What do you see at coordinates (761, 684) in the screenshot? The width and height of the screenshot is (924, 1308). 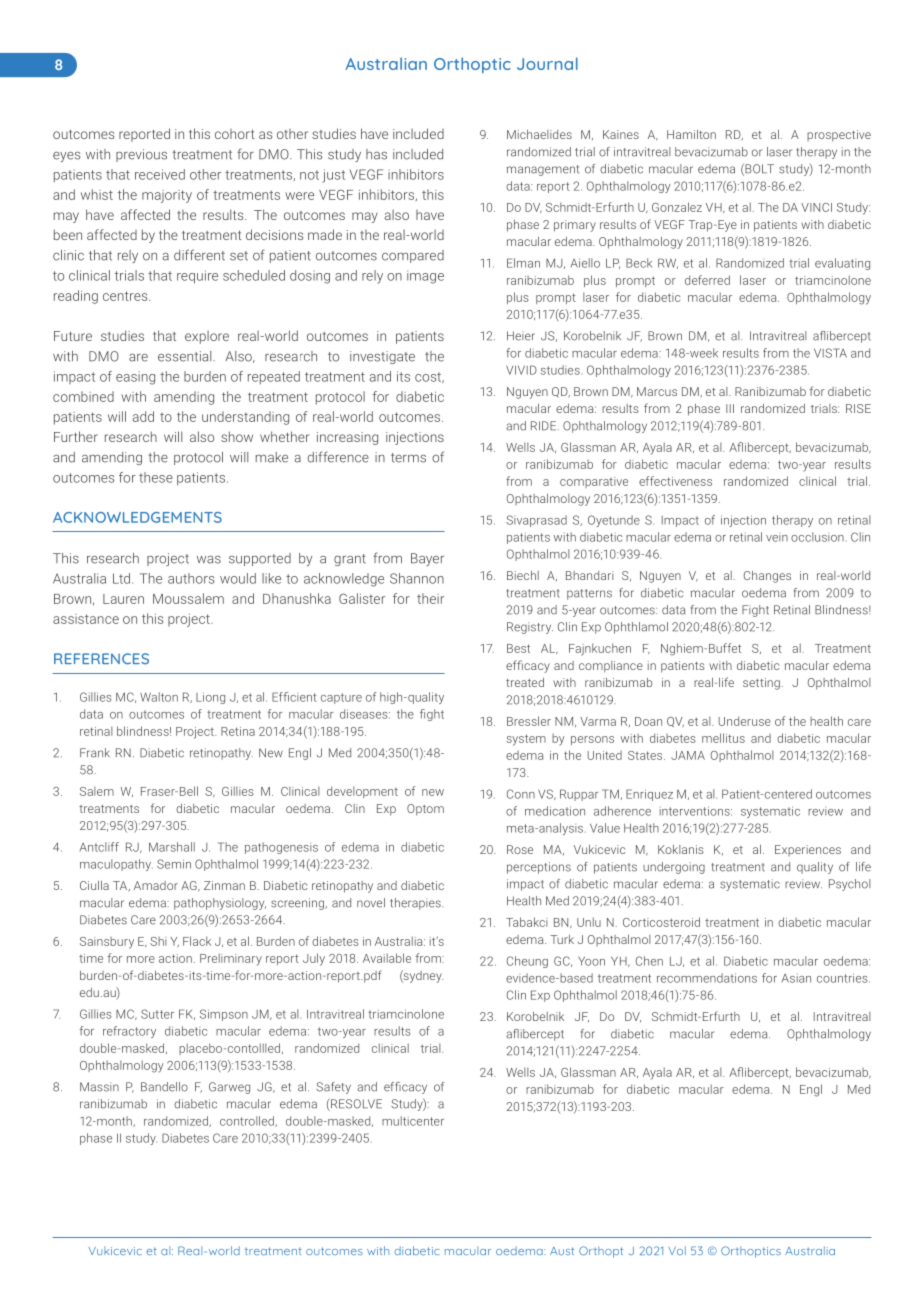 I see `setting` at bounding box center [761, 684].
